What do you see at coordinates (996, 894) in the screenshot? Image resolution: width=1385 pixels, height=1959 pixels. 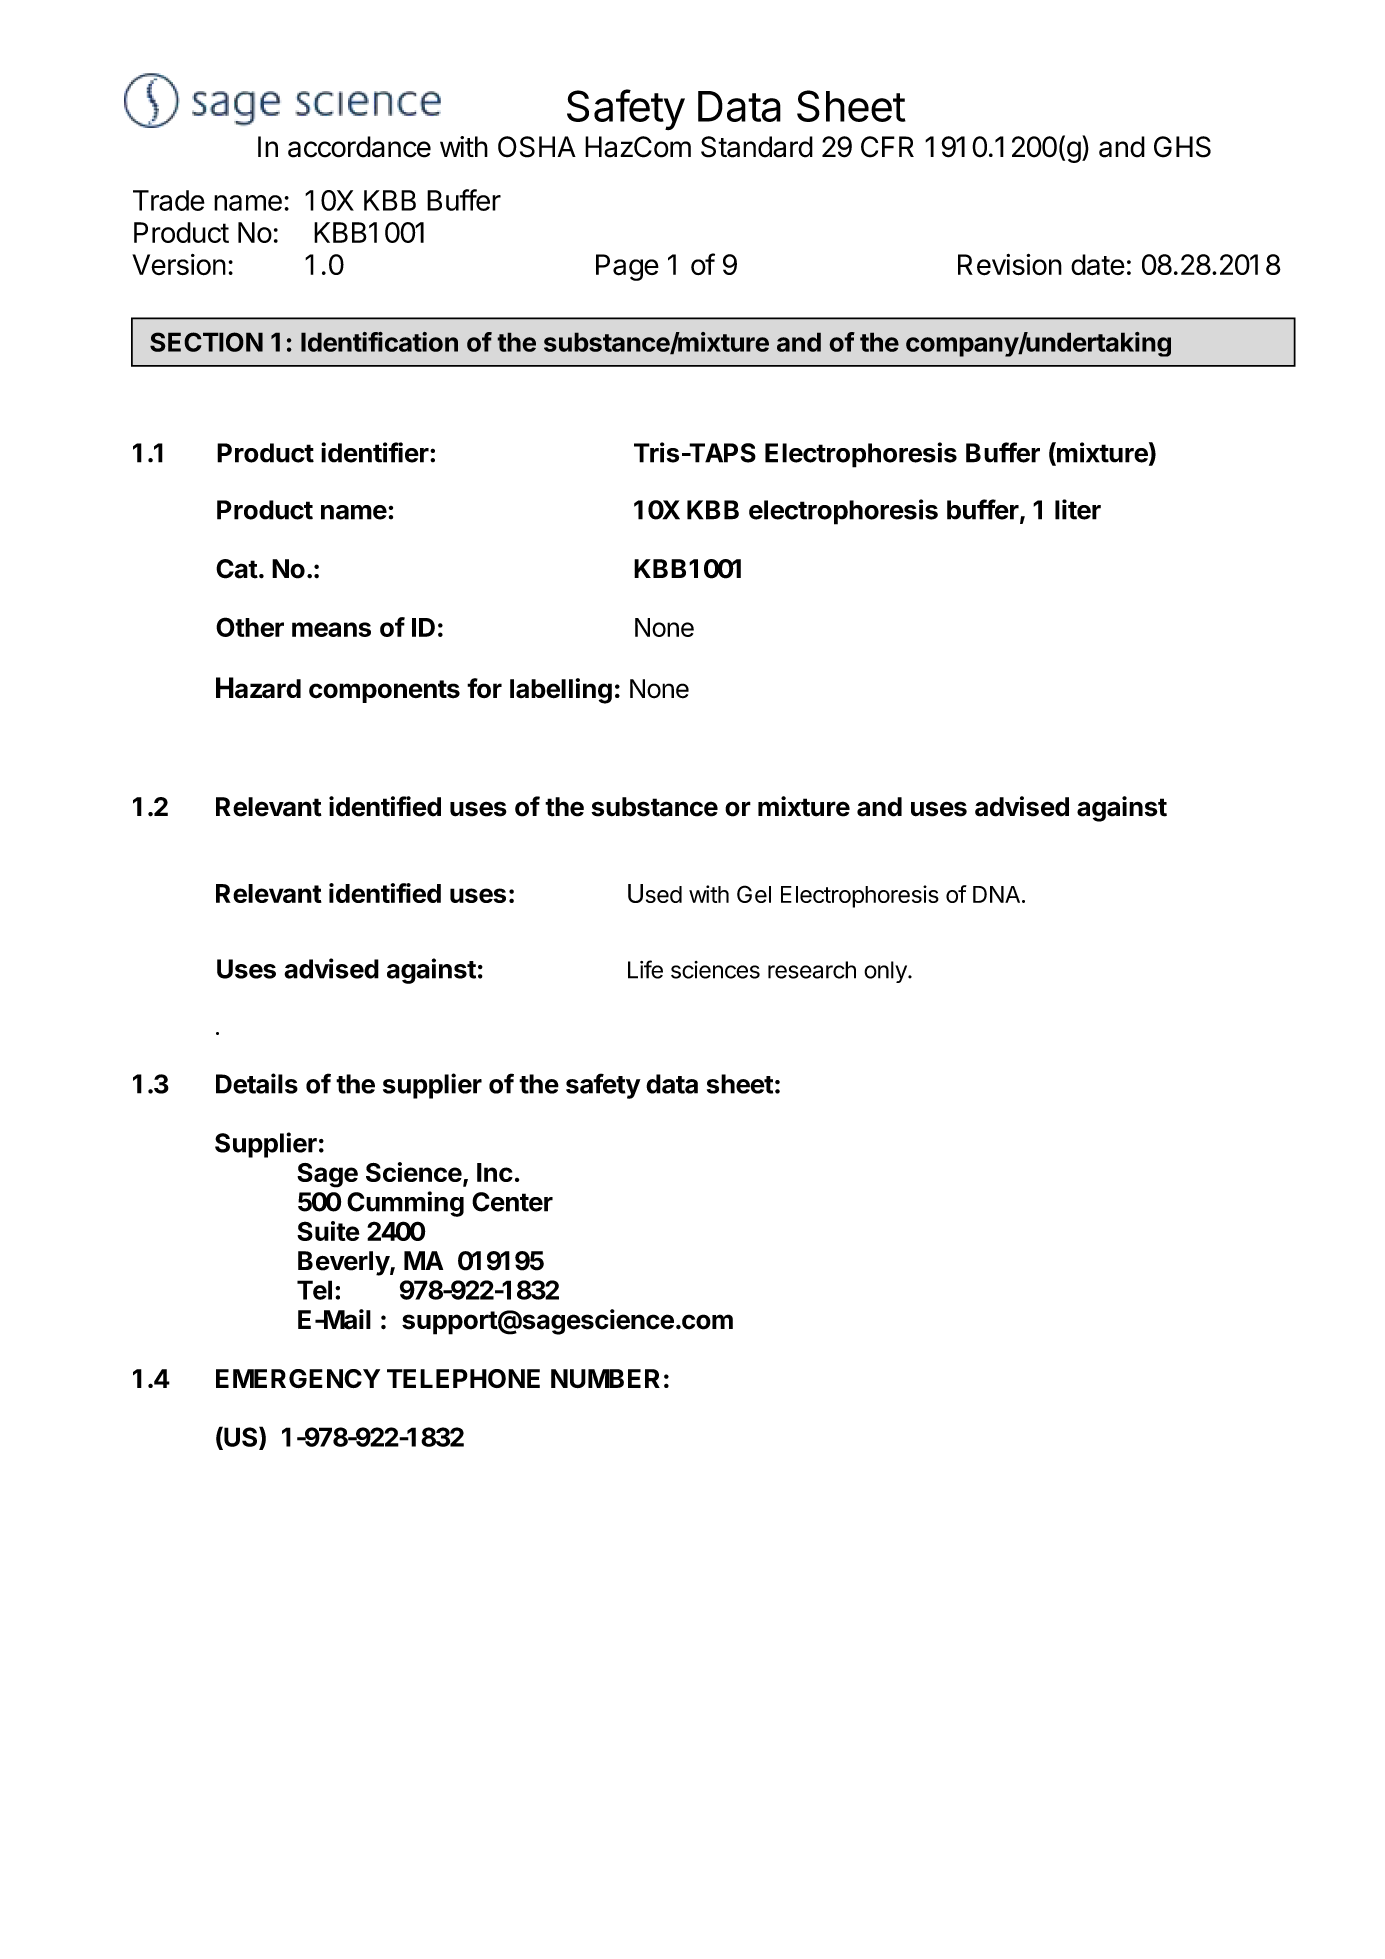 I see `DNA` at bounding box center [996, 894].
